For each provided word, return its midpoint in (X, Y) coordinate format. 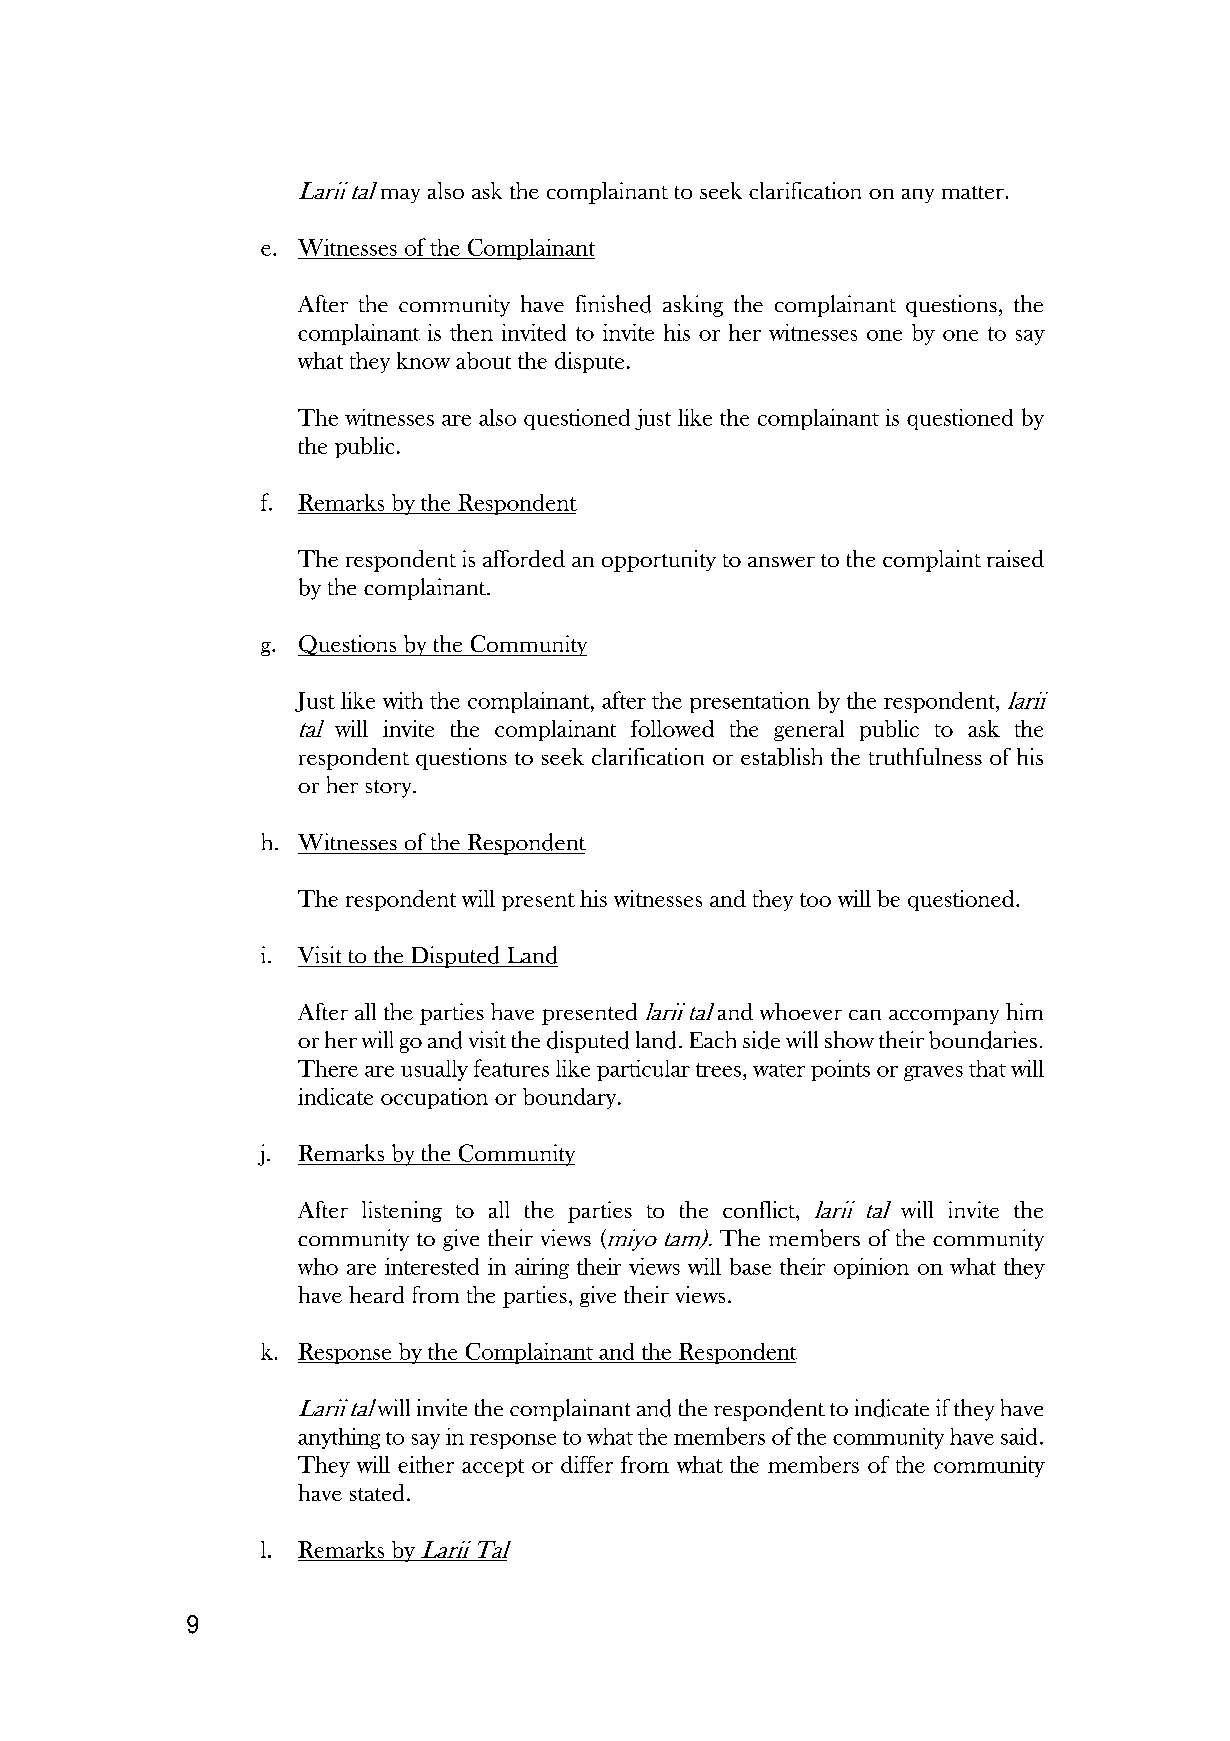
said (1019, 1436)
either (426, 1464)
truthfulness (925, 756)
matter (973, 192)
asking (693, 306)
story (390, 789)
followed (672, 728)
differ (587, 1464)
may (400, 196)
